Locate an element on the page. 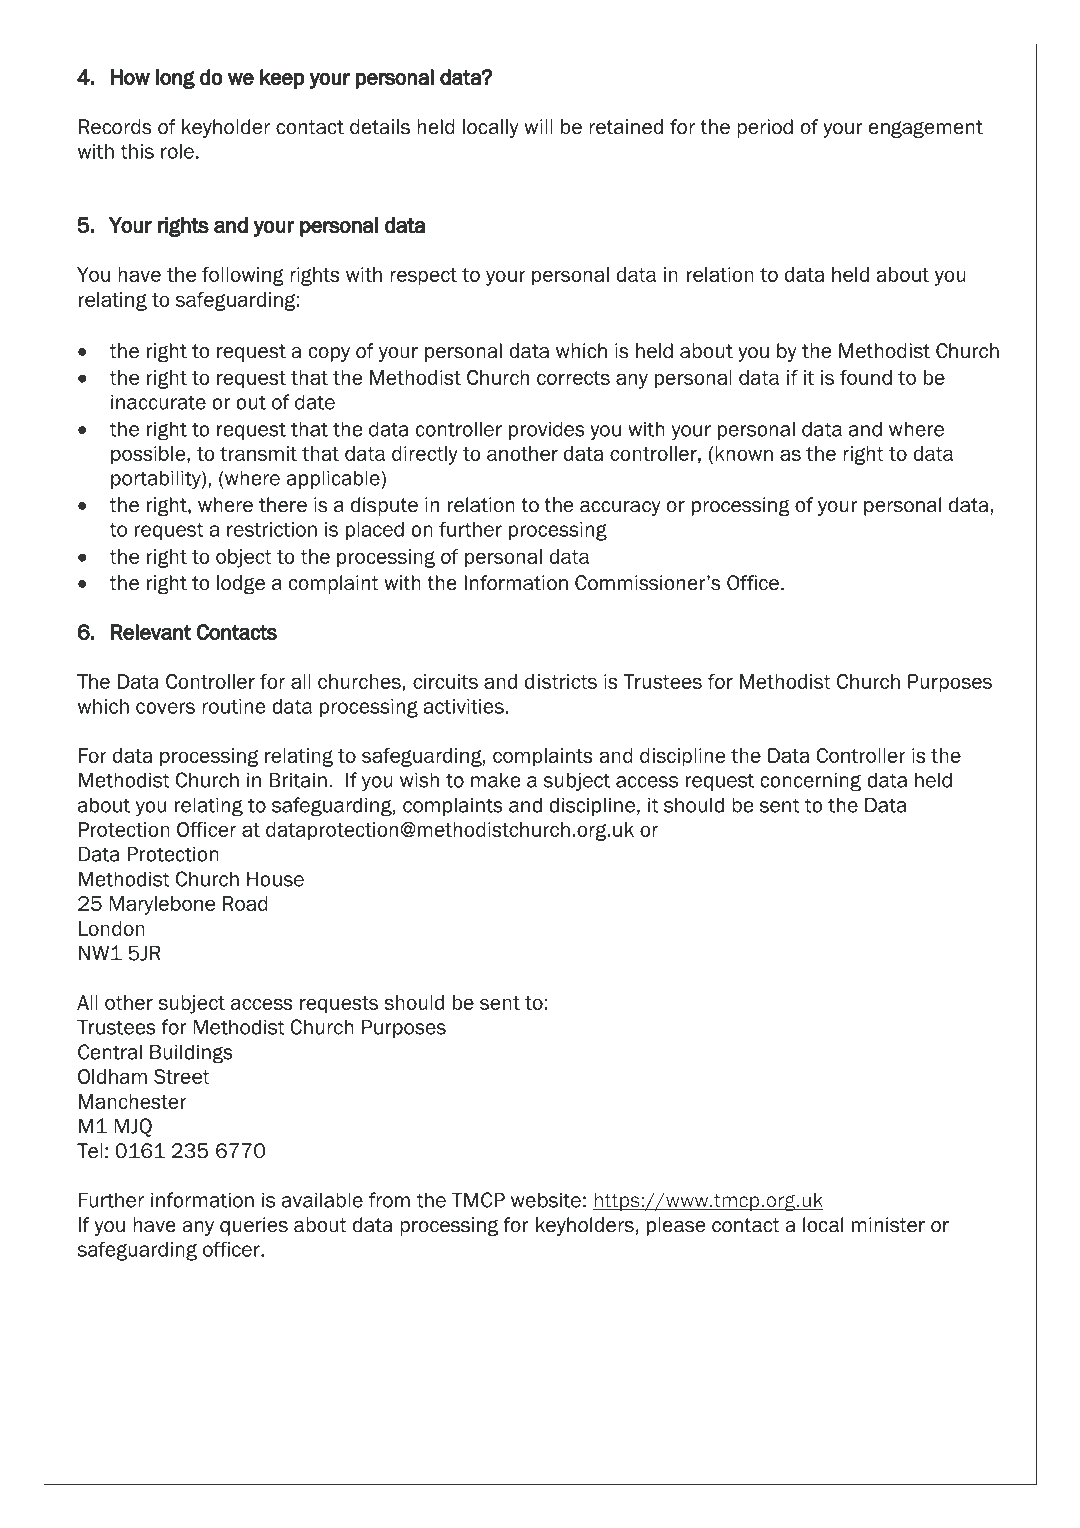 The image size is (1080, 1528). long is located at coordinates (175, 79).
